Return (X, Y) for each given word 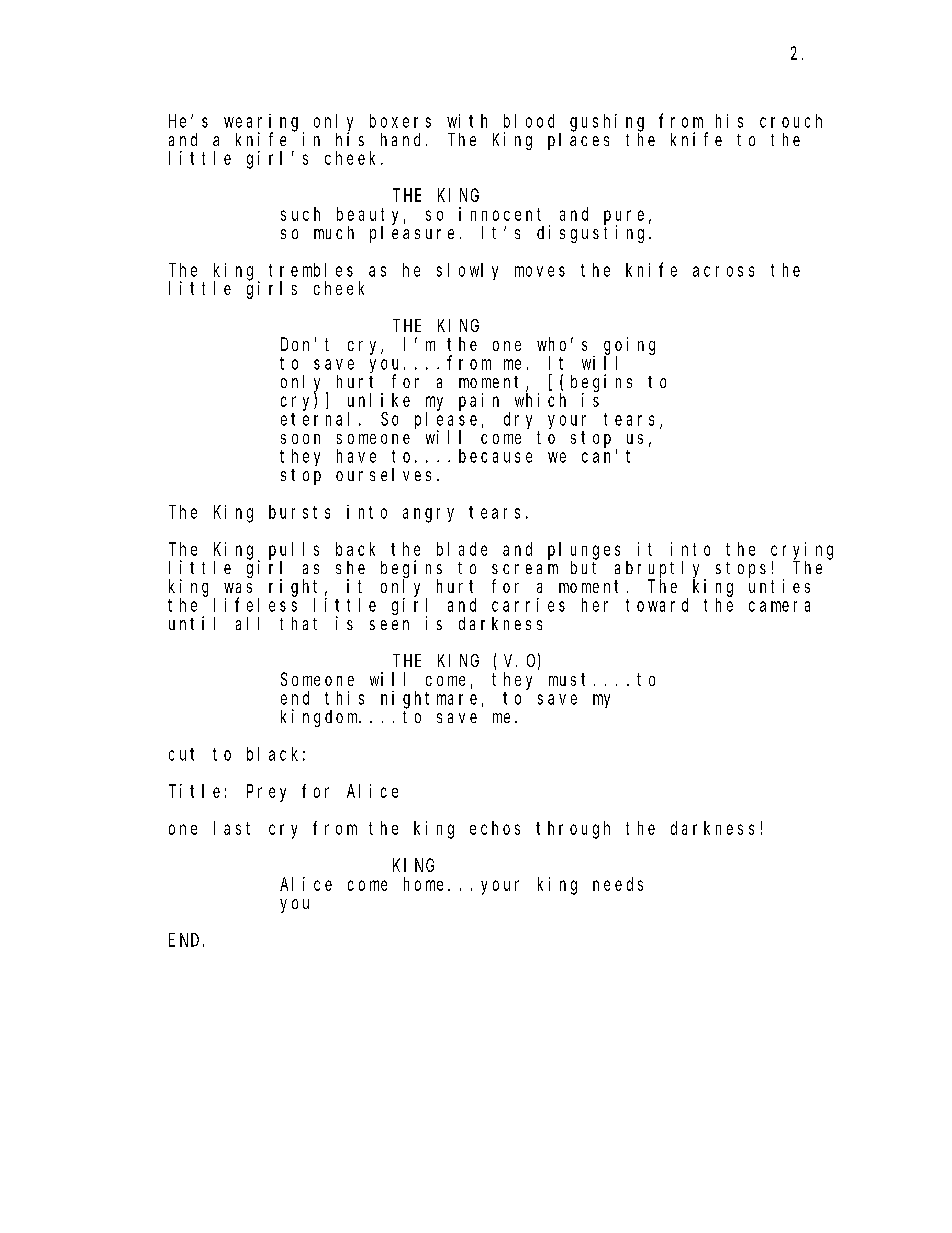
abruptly (660, 570)
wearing (264, 123)
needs (618, 884)
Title (194, 791)
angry (428, 515)
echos (495, 828)
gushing (607, 123)
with (467, 121)
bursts (299, 512)
